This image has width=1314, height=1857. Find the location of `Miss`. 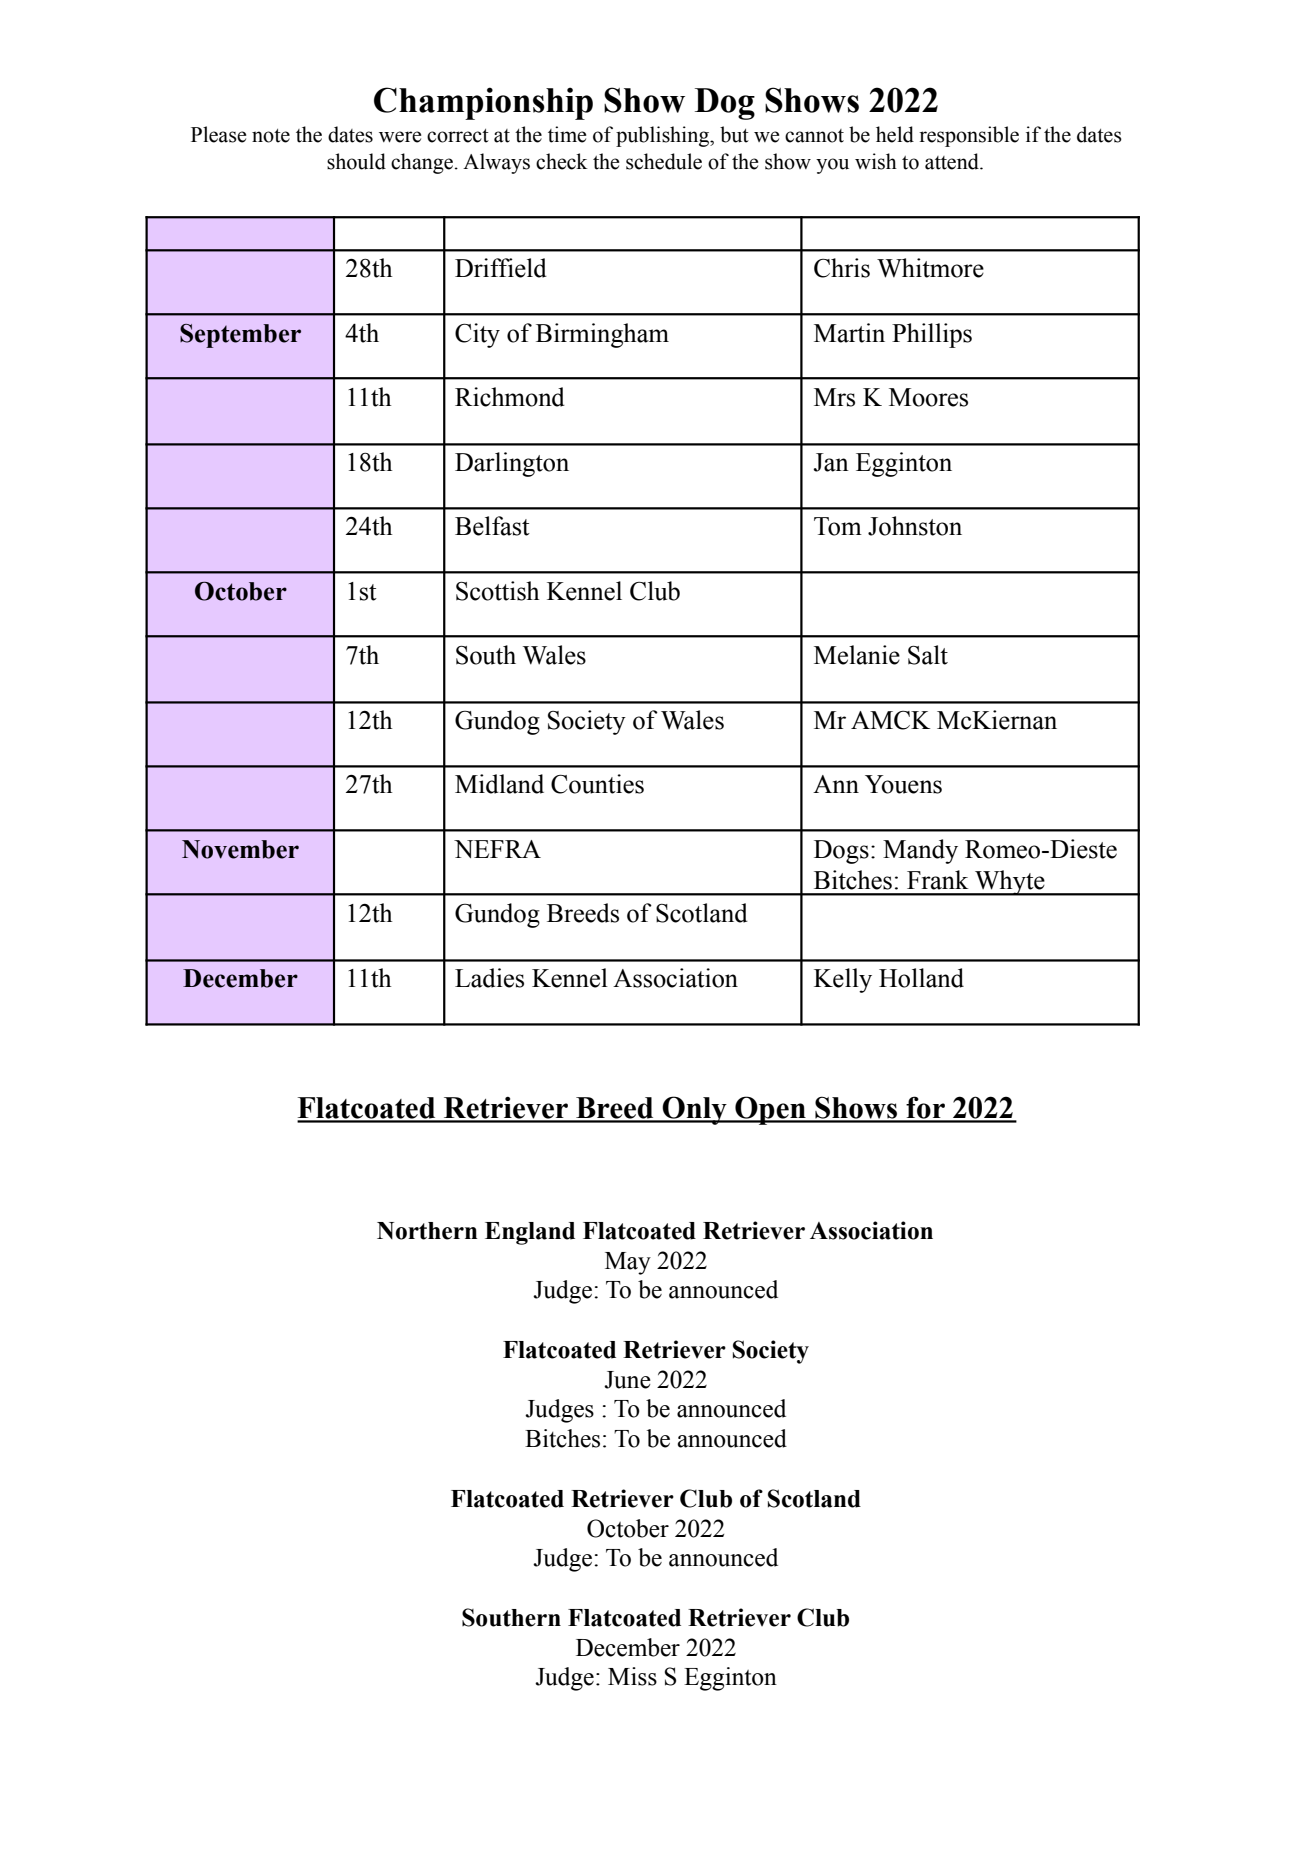

Miss is located at coordinates (632, 1676).
